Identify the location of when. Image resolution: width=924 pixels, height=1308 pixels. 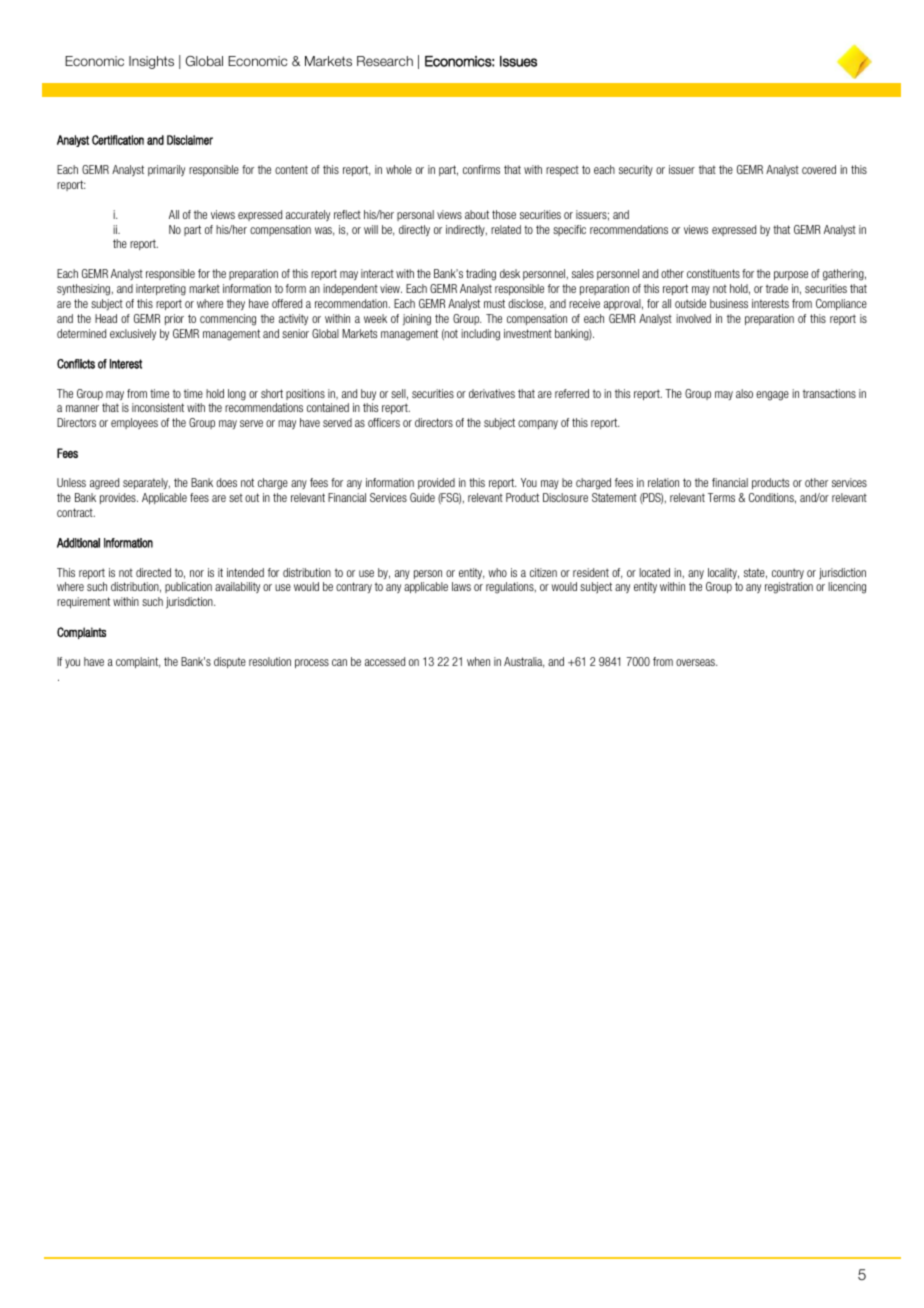
(478, 661).
